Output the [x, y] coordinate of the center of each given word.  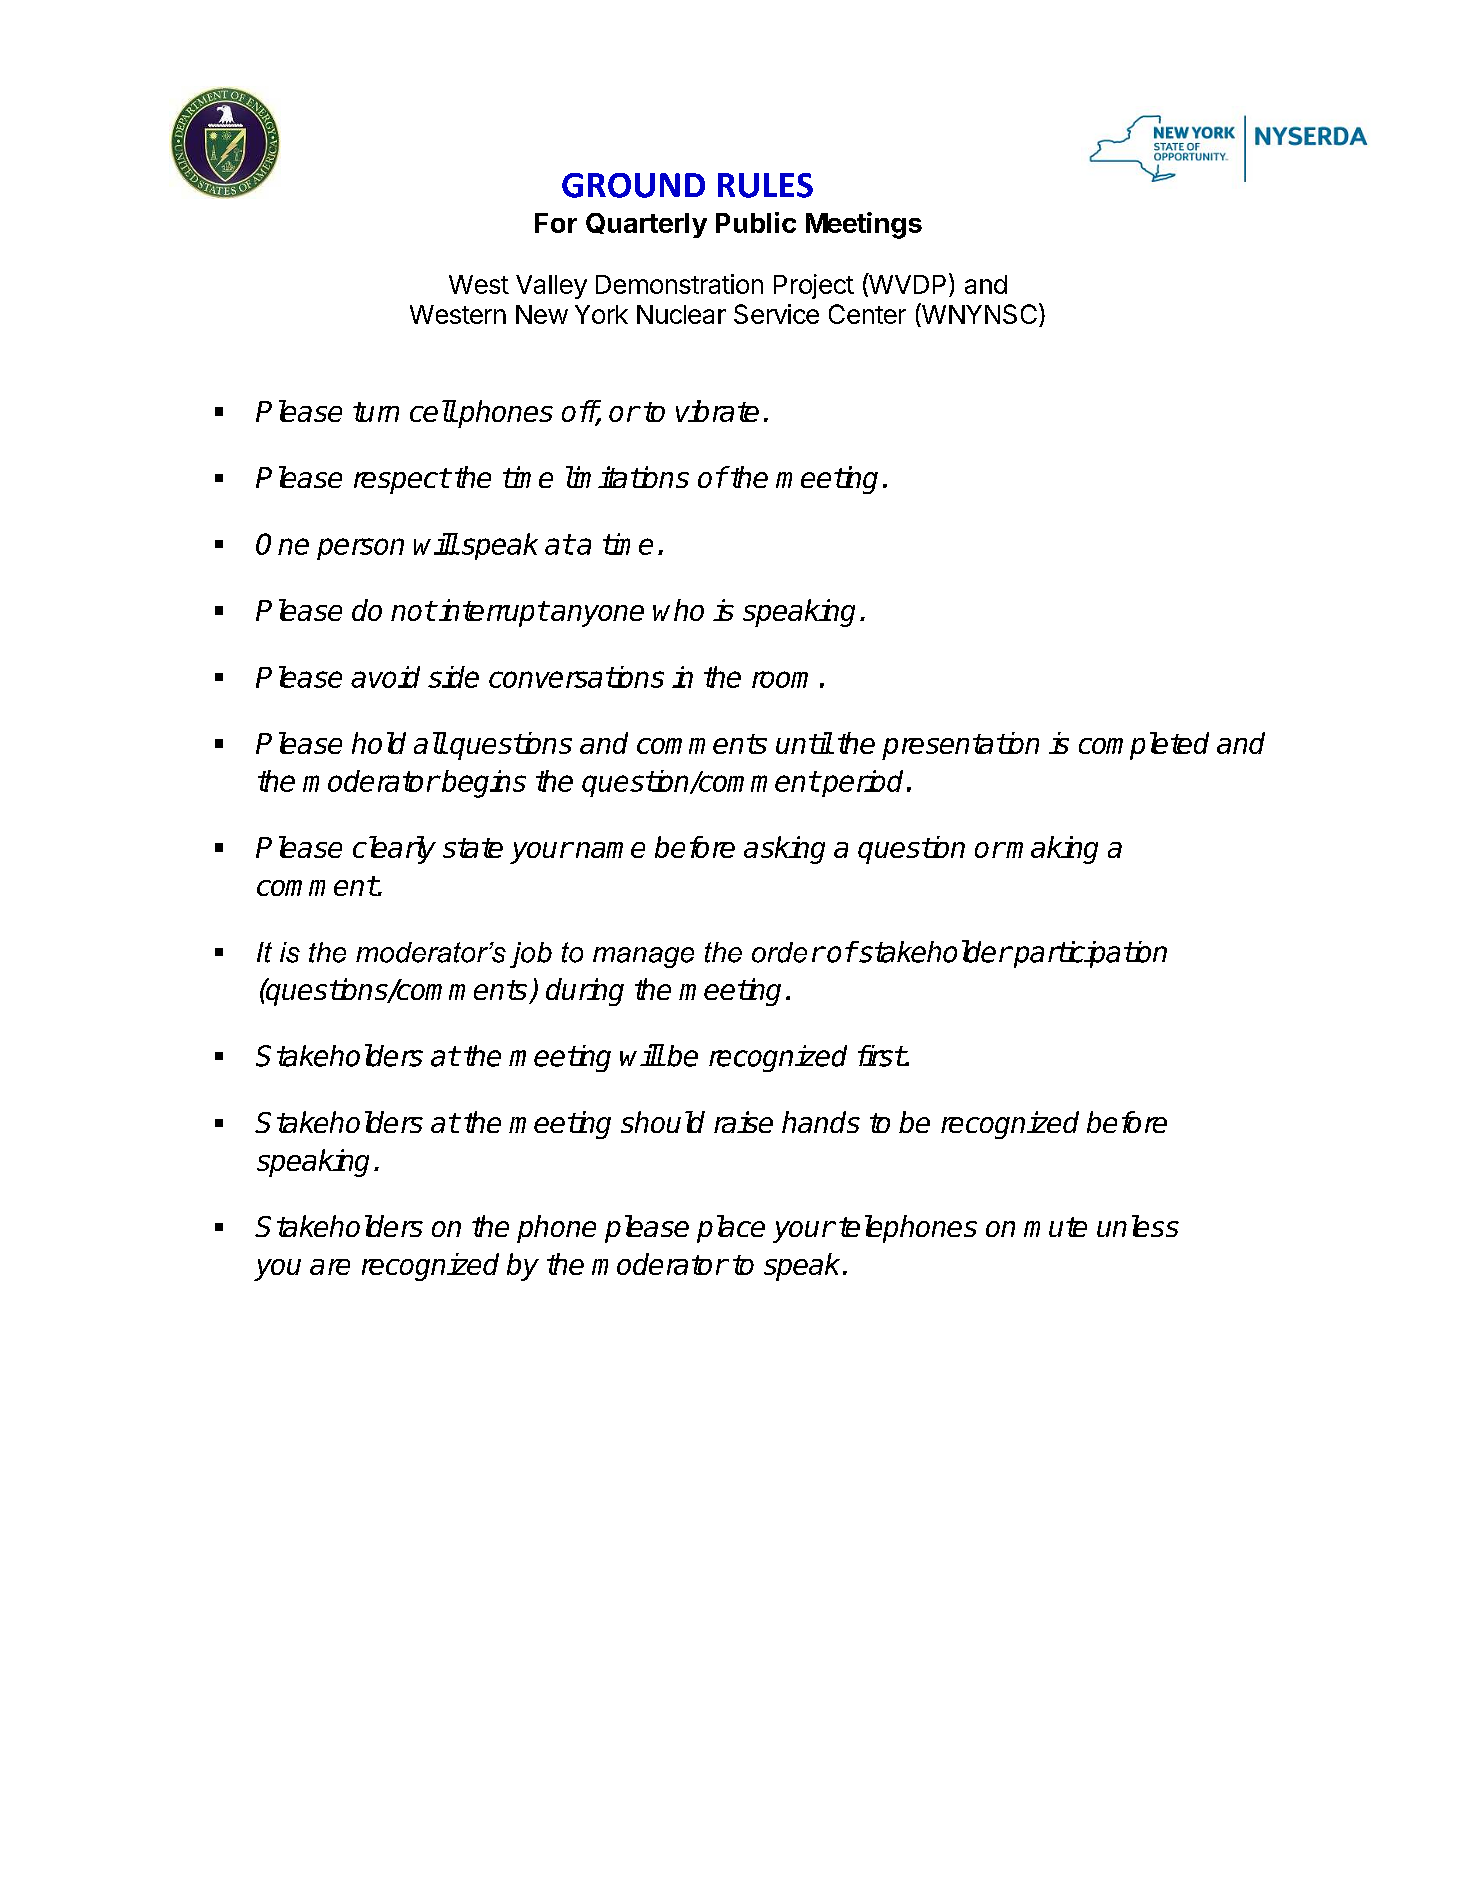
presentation [960, 746]
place [731, 1229]
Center [867, 314]
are [330, 1267]
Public [756, 222]
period [861, 783]
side [453, 677]
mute [1055, 1227]
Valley [551, 287]
